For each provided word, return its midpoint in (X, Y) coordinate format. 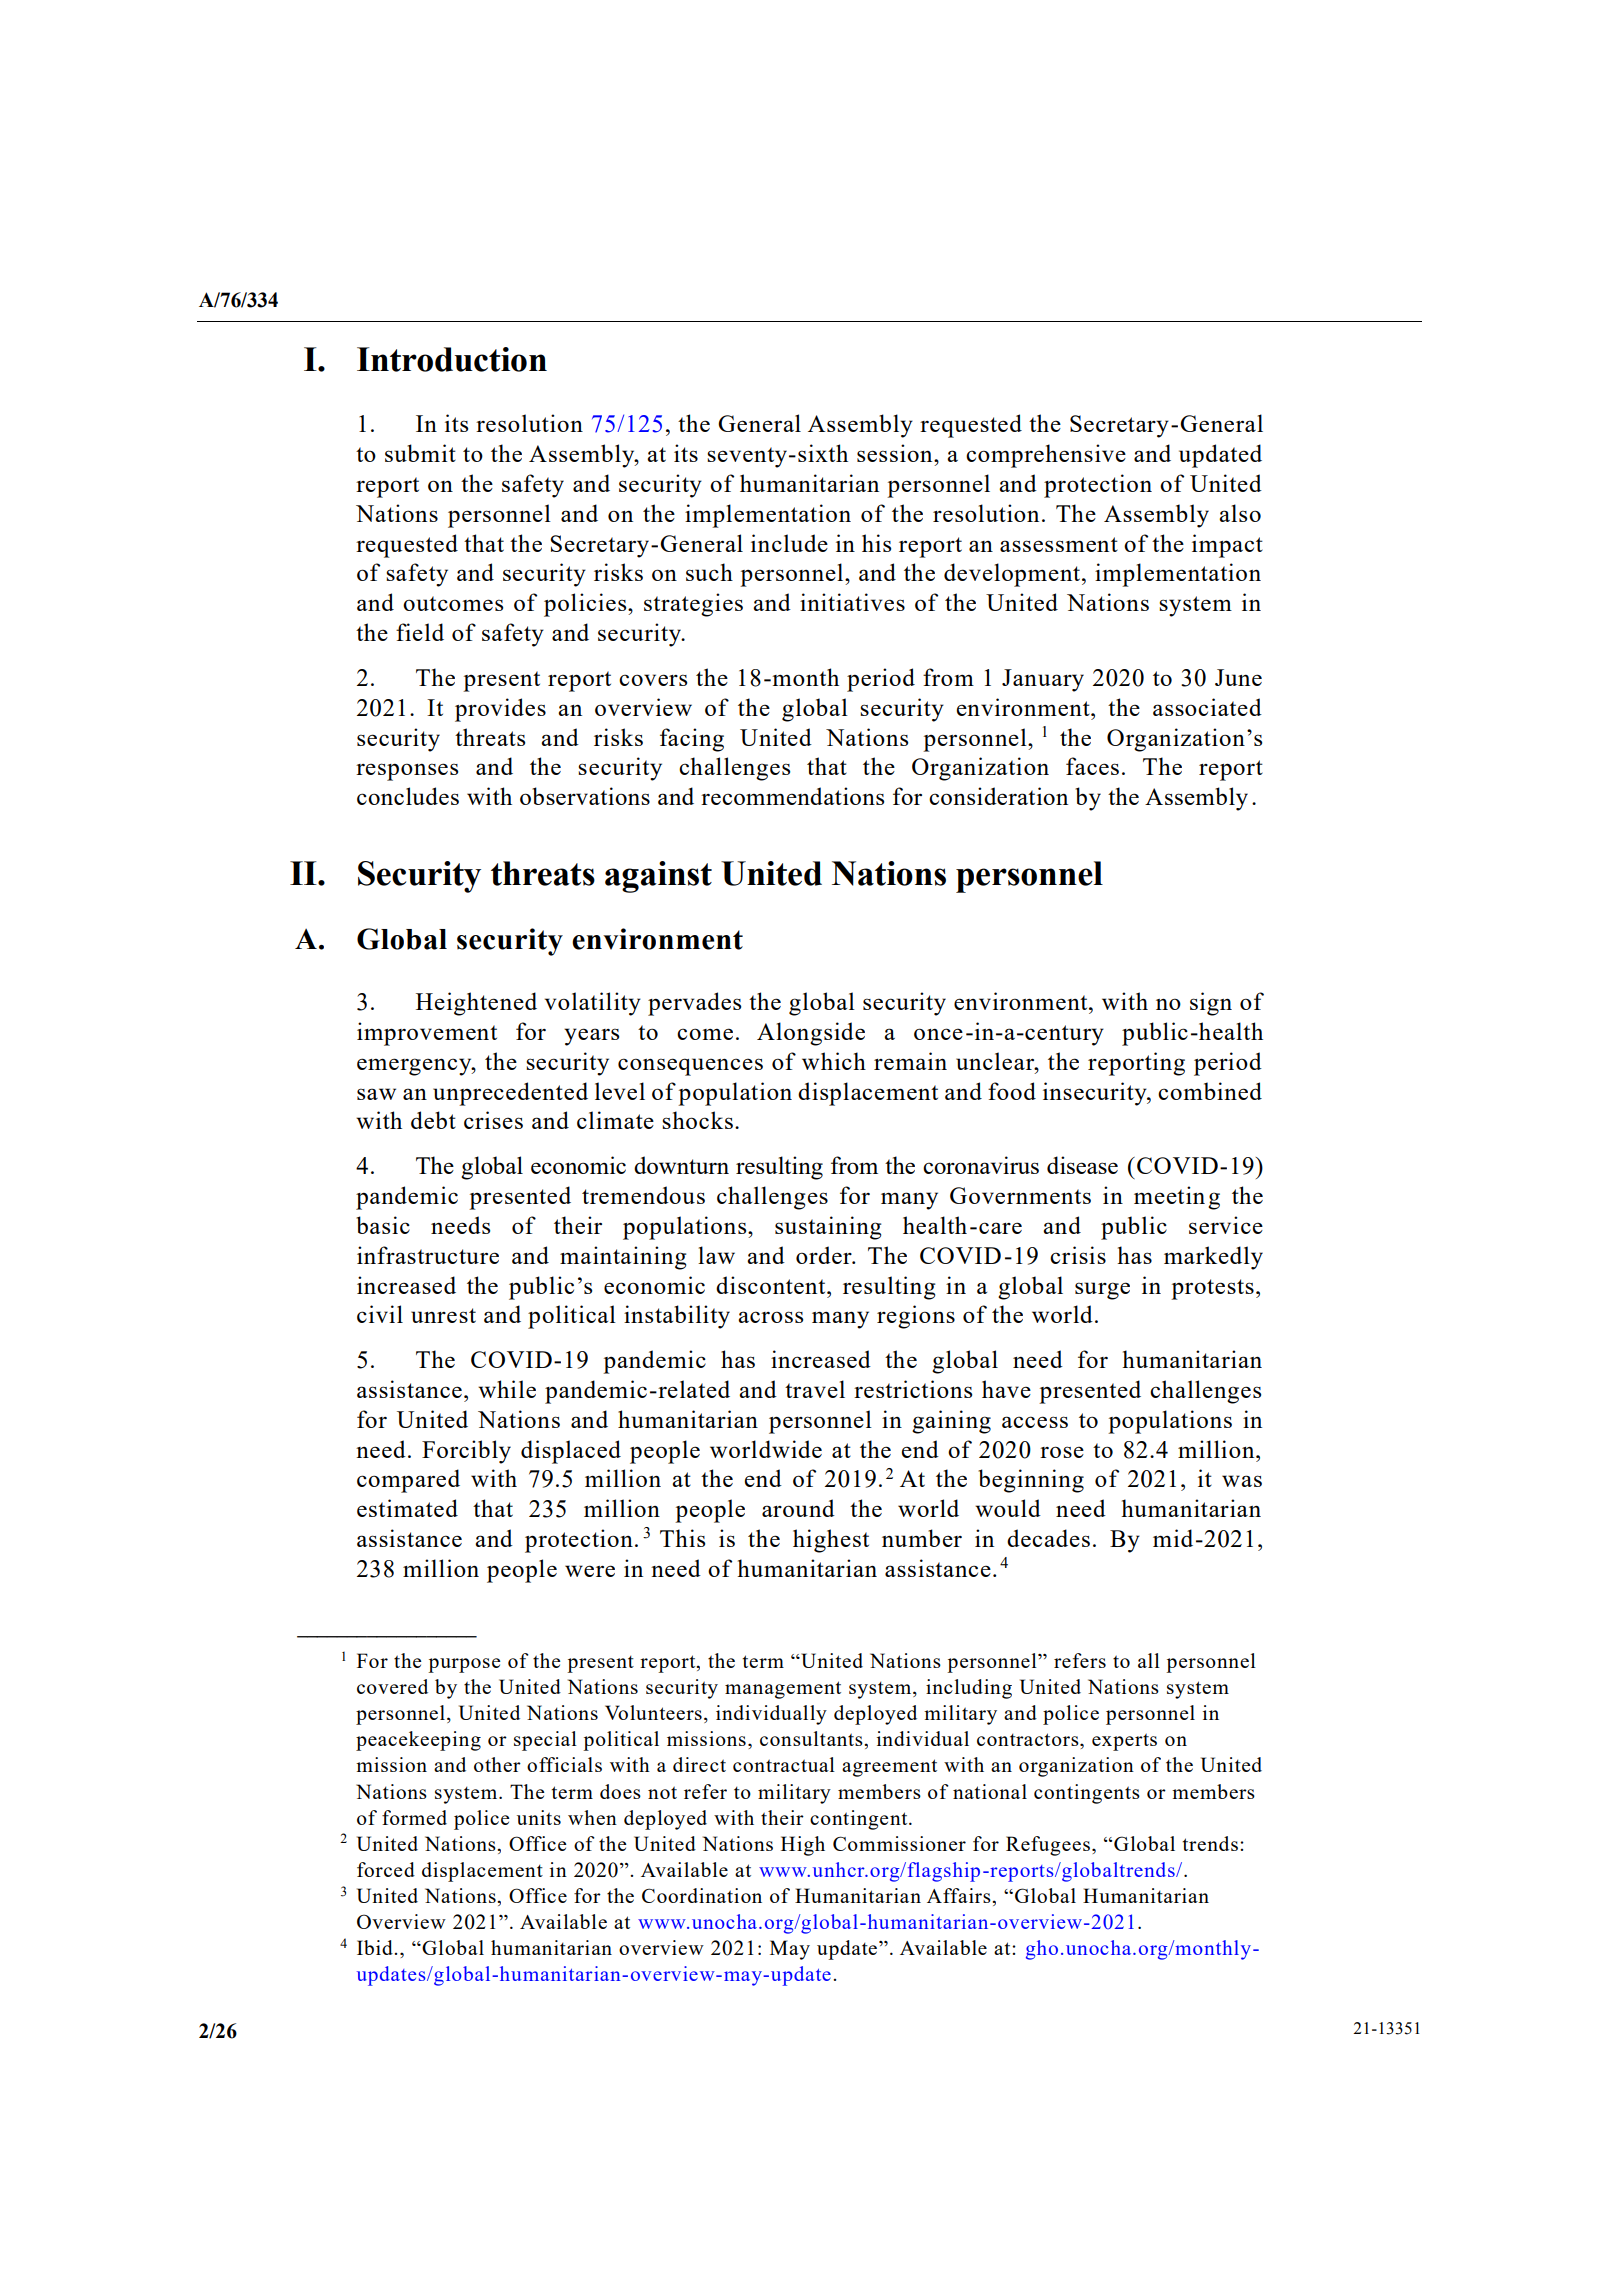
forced (386, 1869)
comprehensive (1046, 456)
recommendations (792, 796)
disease (1082, 1165)
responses (407, 772)
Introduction (452, 359)
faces (1092, 766)
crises (493, 1120)
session (896, 453)
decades (1048, 1538)
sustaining (828, 1228)
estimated (407, 1508)
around (798, 1508)
